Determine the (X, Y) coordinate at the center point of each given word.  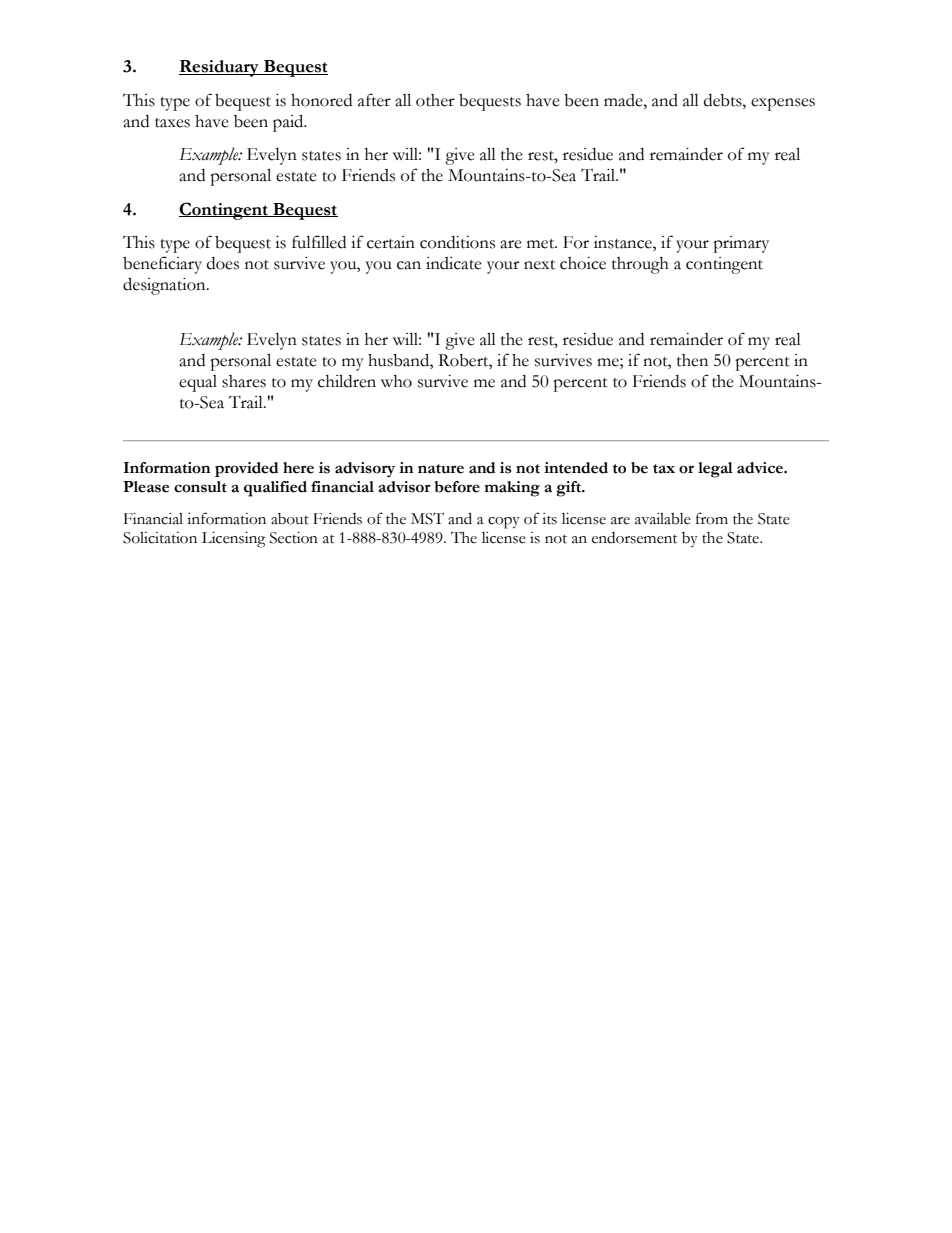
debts (724, 100)
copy (504, 523)
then (692, 360)
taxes (172, 123)
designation (165, 286)
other (435, 100)
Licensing (233, 540)
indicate (454, 263)
